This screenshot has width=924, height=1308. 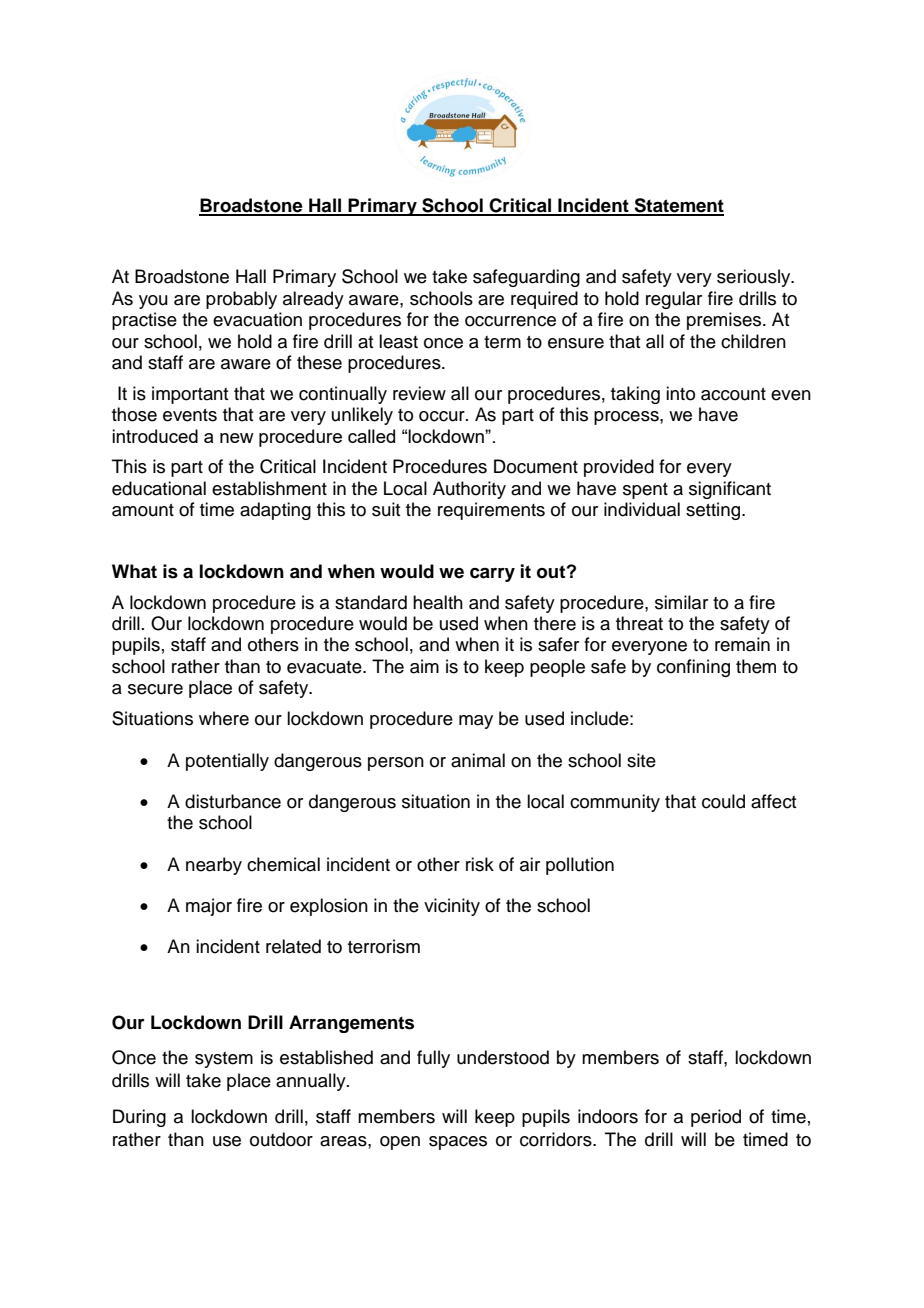 What do you see at coordinates (139, 1118) in the screenshot?
I see `During` at bounding box center [139, 1118].
